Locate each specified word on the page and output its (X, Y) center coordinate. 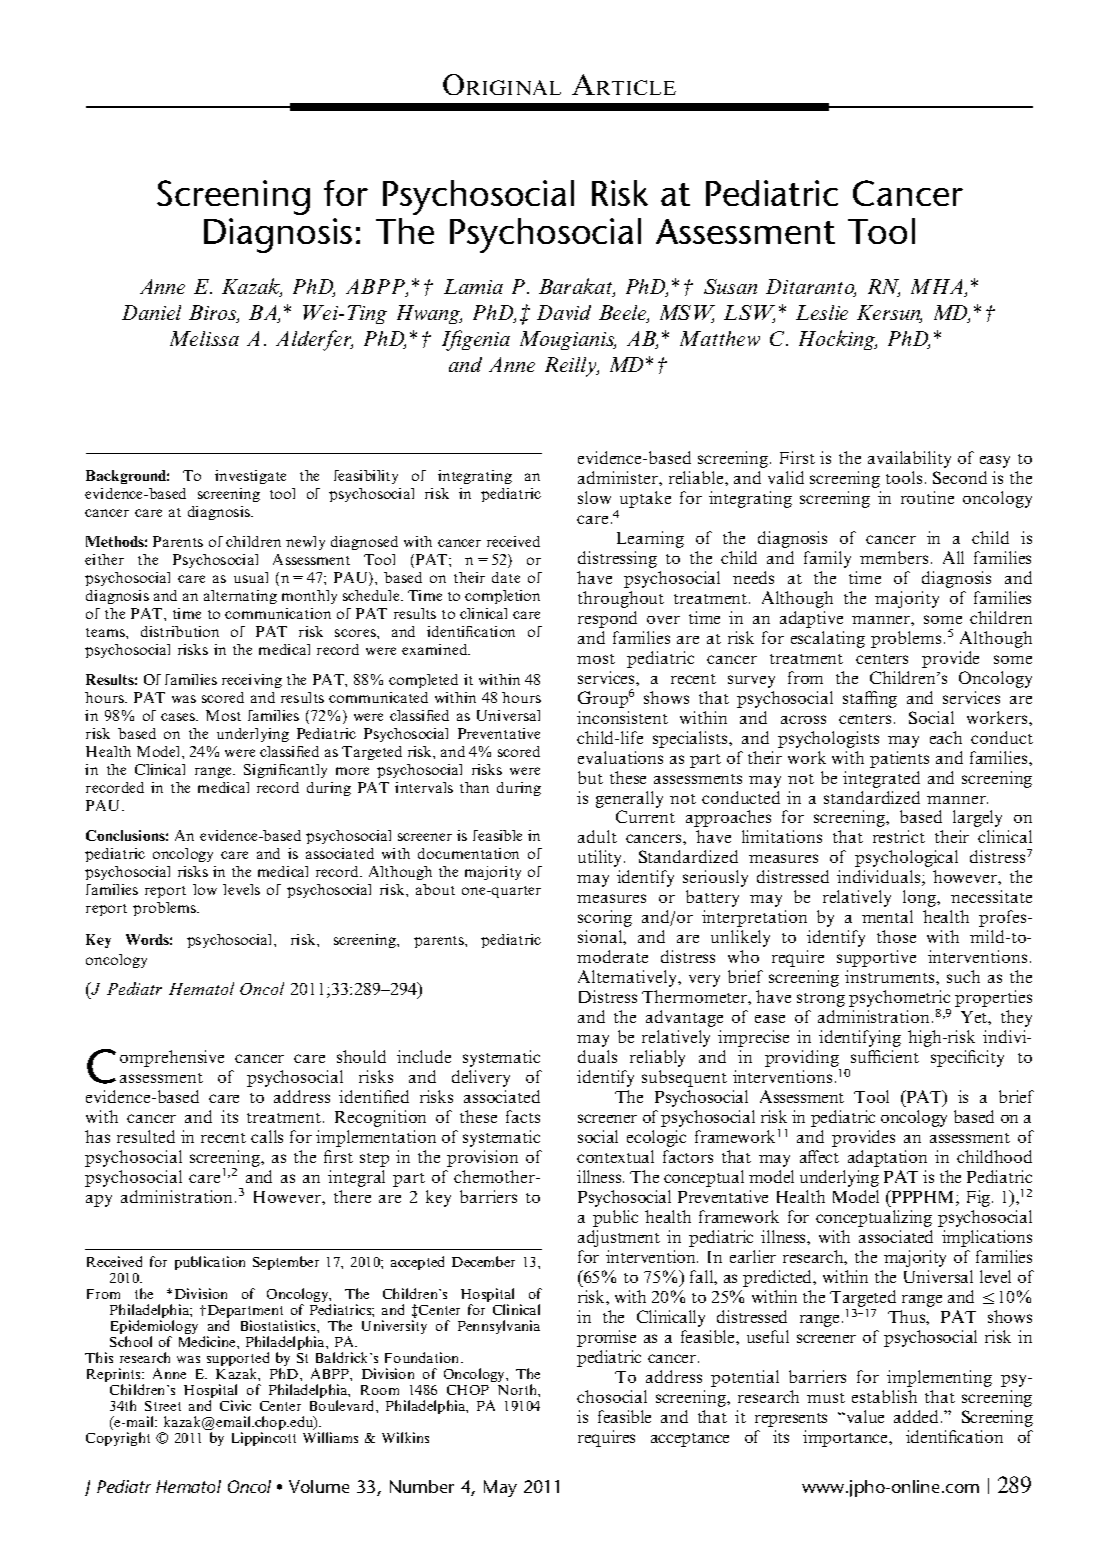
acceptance (690, 1440)
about (435, 889)
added (916, 1416)
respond (607, 619)
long (921, 898)
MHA (938, 288)
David (564, 312)
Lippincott (264, 1439)
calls (267, 1136)
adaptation (887, 1158)
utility (601, 858)
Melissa (204, 338)
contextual (615, 1156)
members (894, 557)
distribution (180, 631)
